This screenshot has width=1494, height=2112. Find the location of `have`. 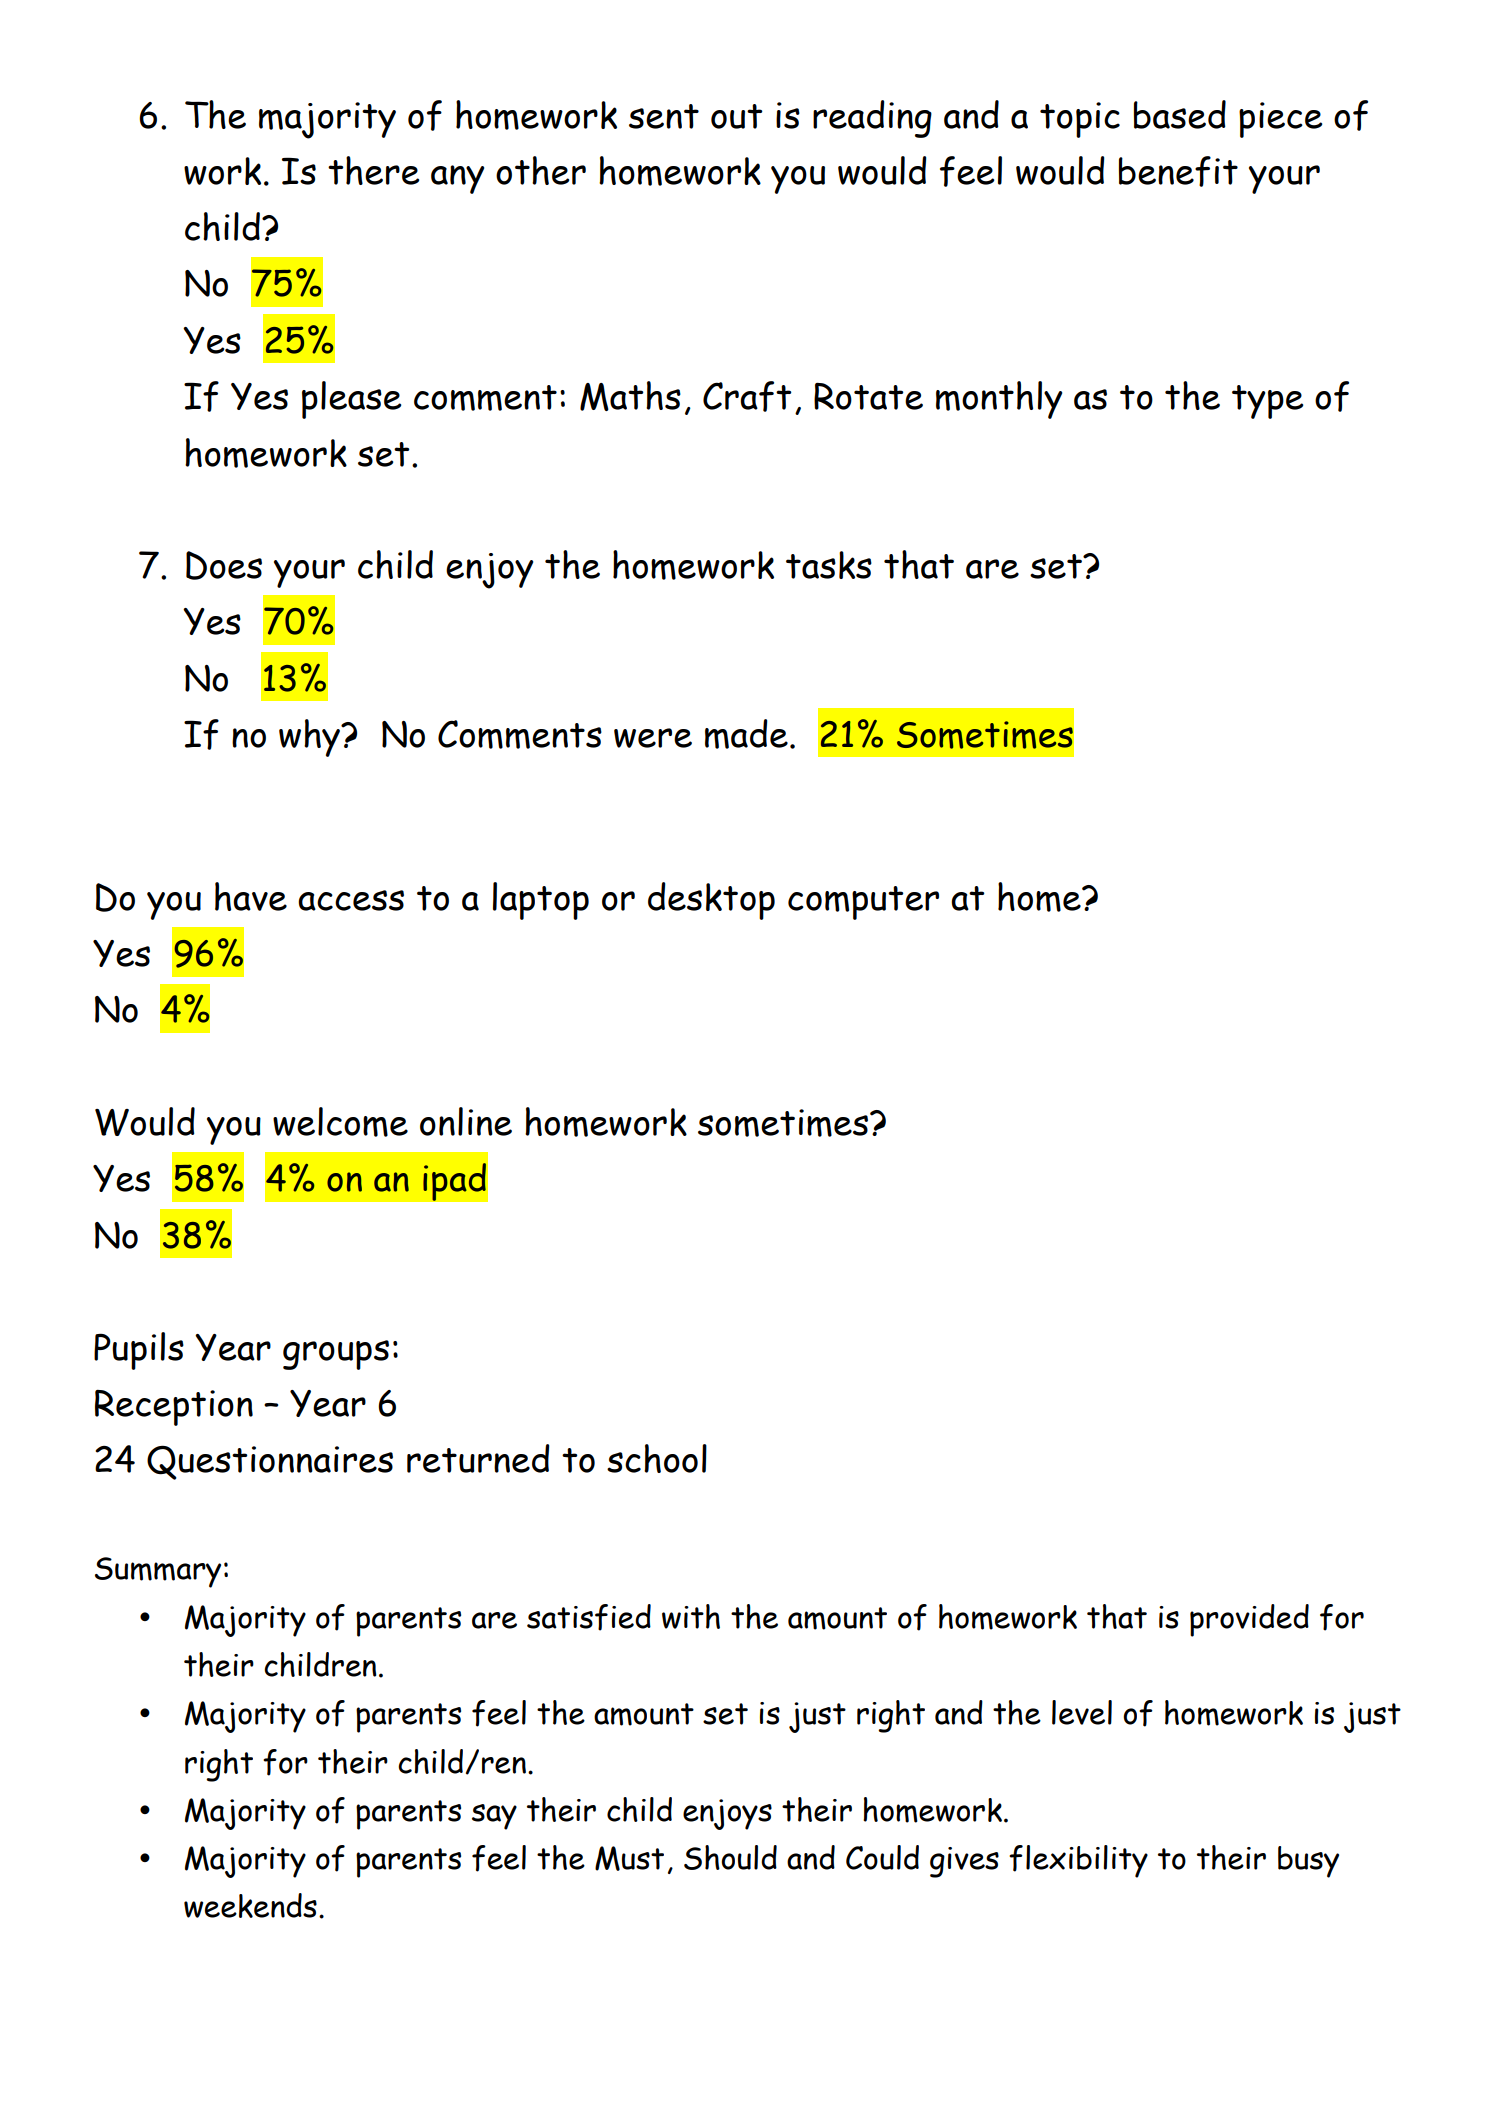

have is located at coordinates (251, 896).
